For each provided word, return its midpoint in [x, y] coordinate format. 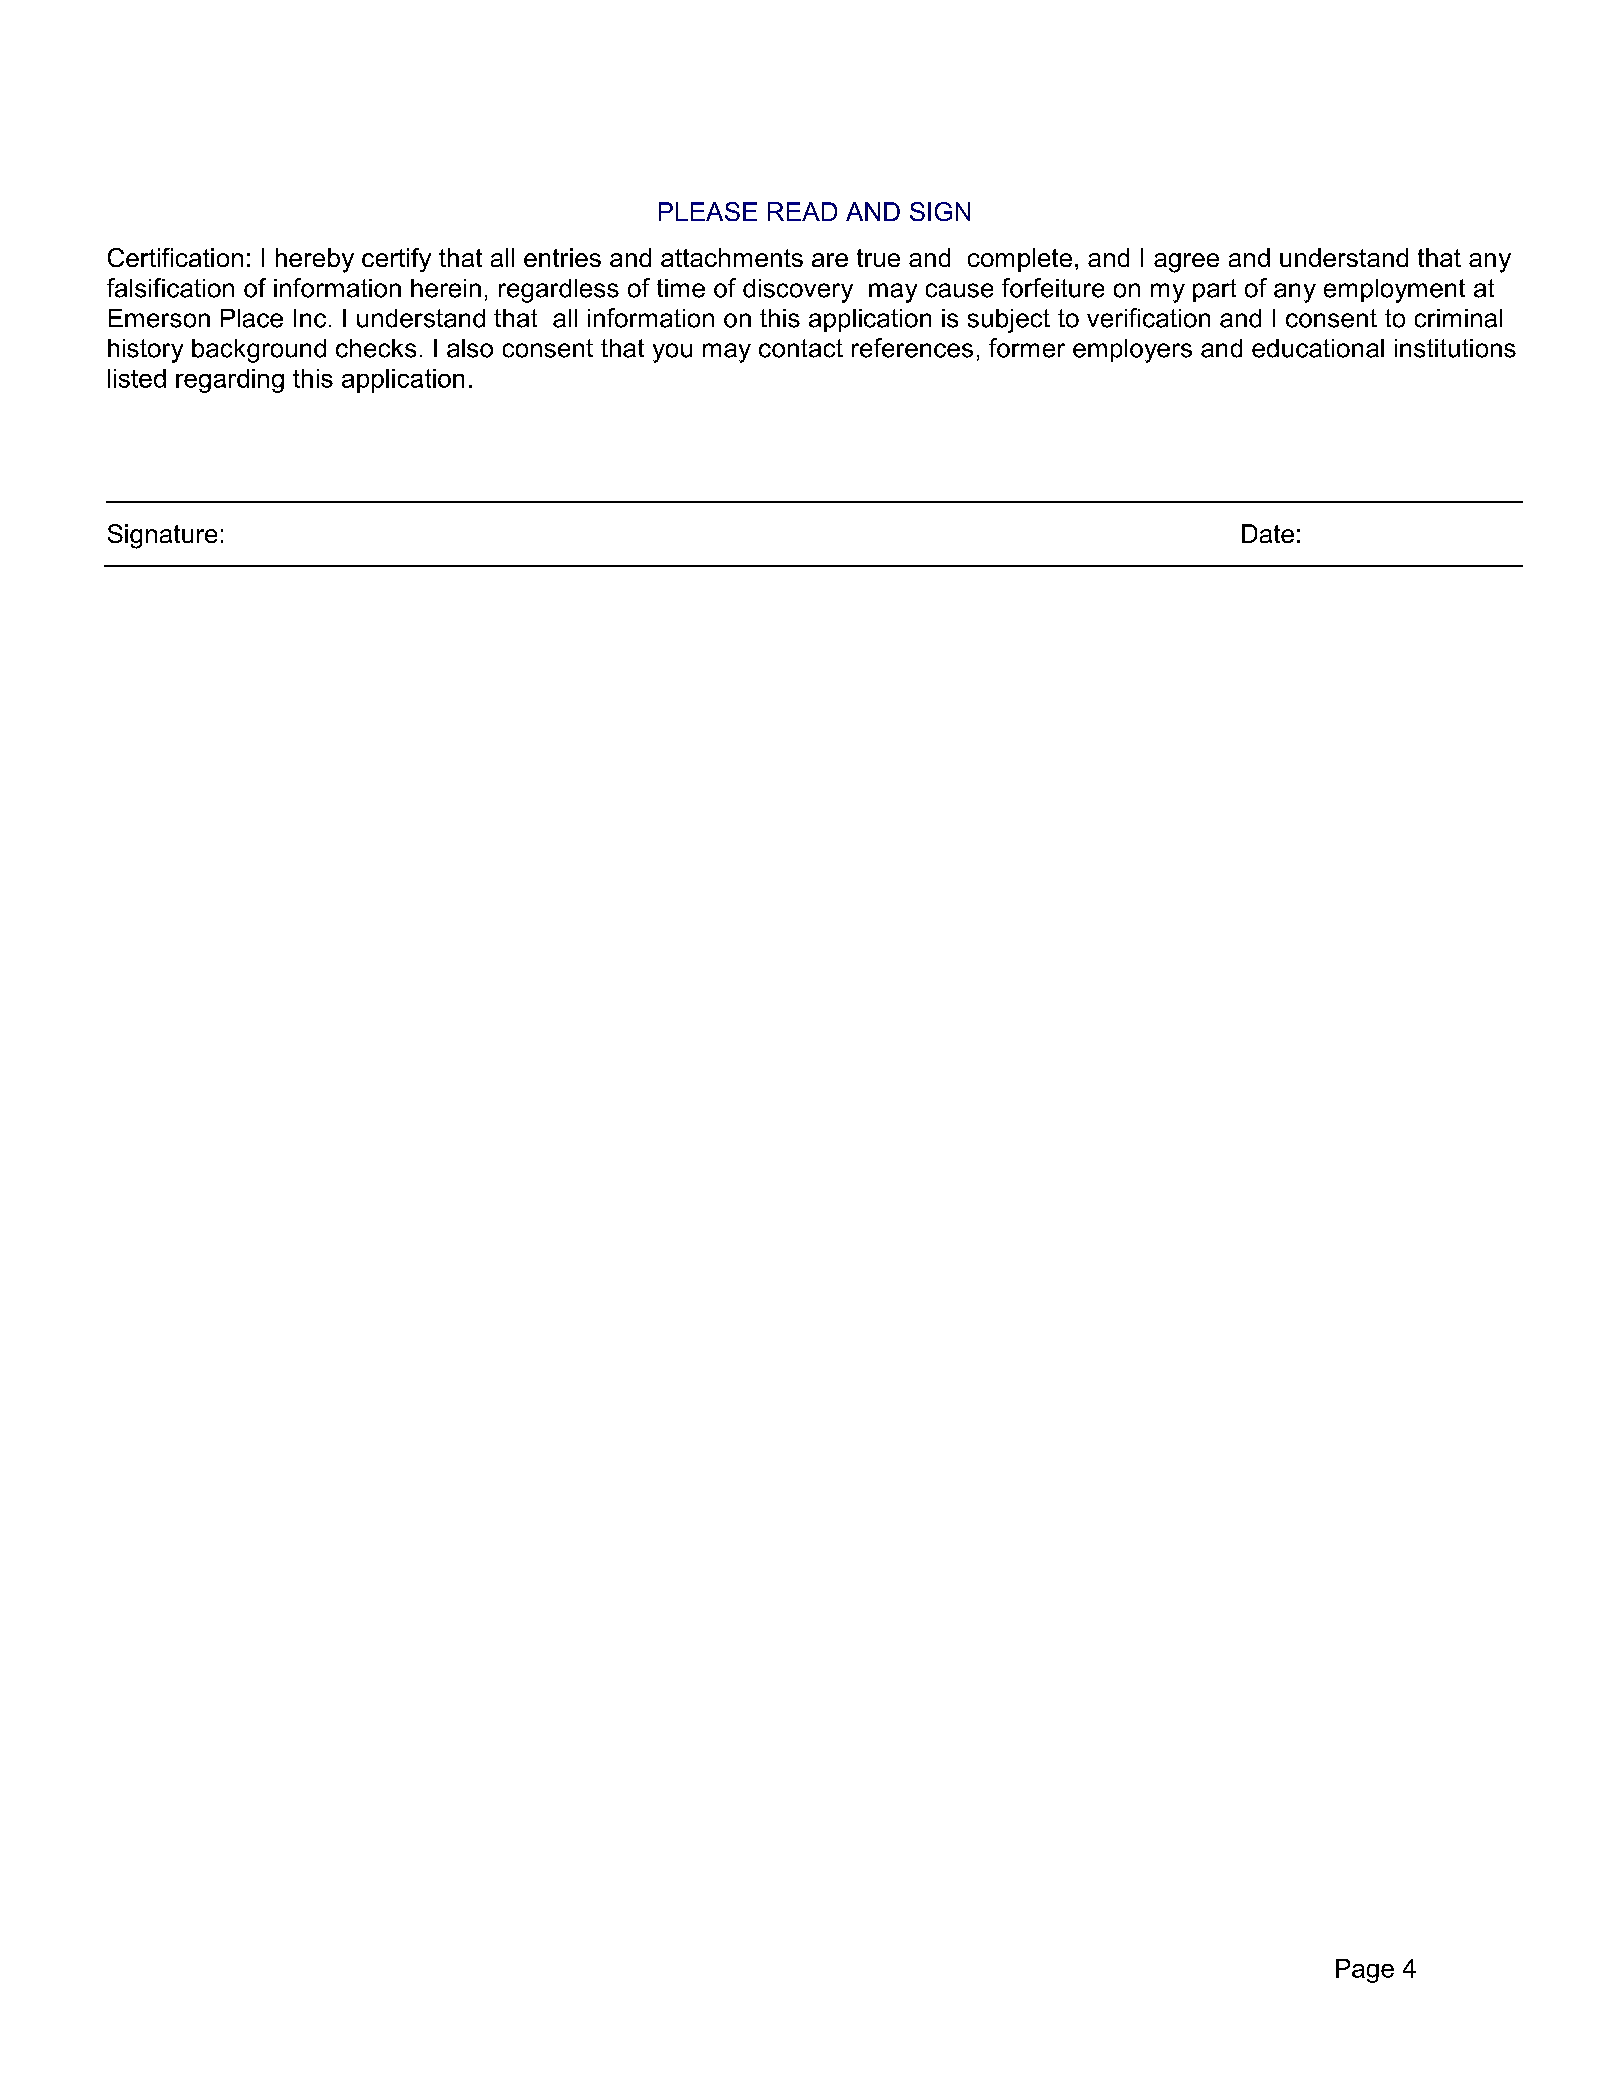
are [830, 260]
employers [1132, 351]
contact [801, 348]
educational [1318, 348]
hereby [315, 260]
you [672, 353]
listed [137, 378]
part [1214, 290]
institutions [1455, 348]
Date [1268, 533]
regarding [230, 381]
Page [1365, 1971]
